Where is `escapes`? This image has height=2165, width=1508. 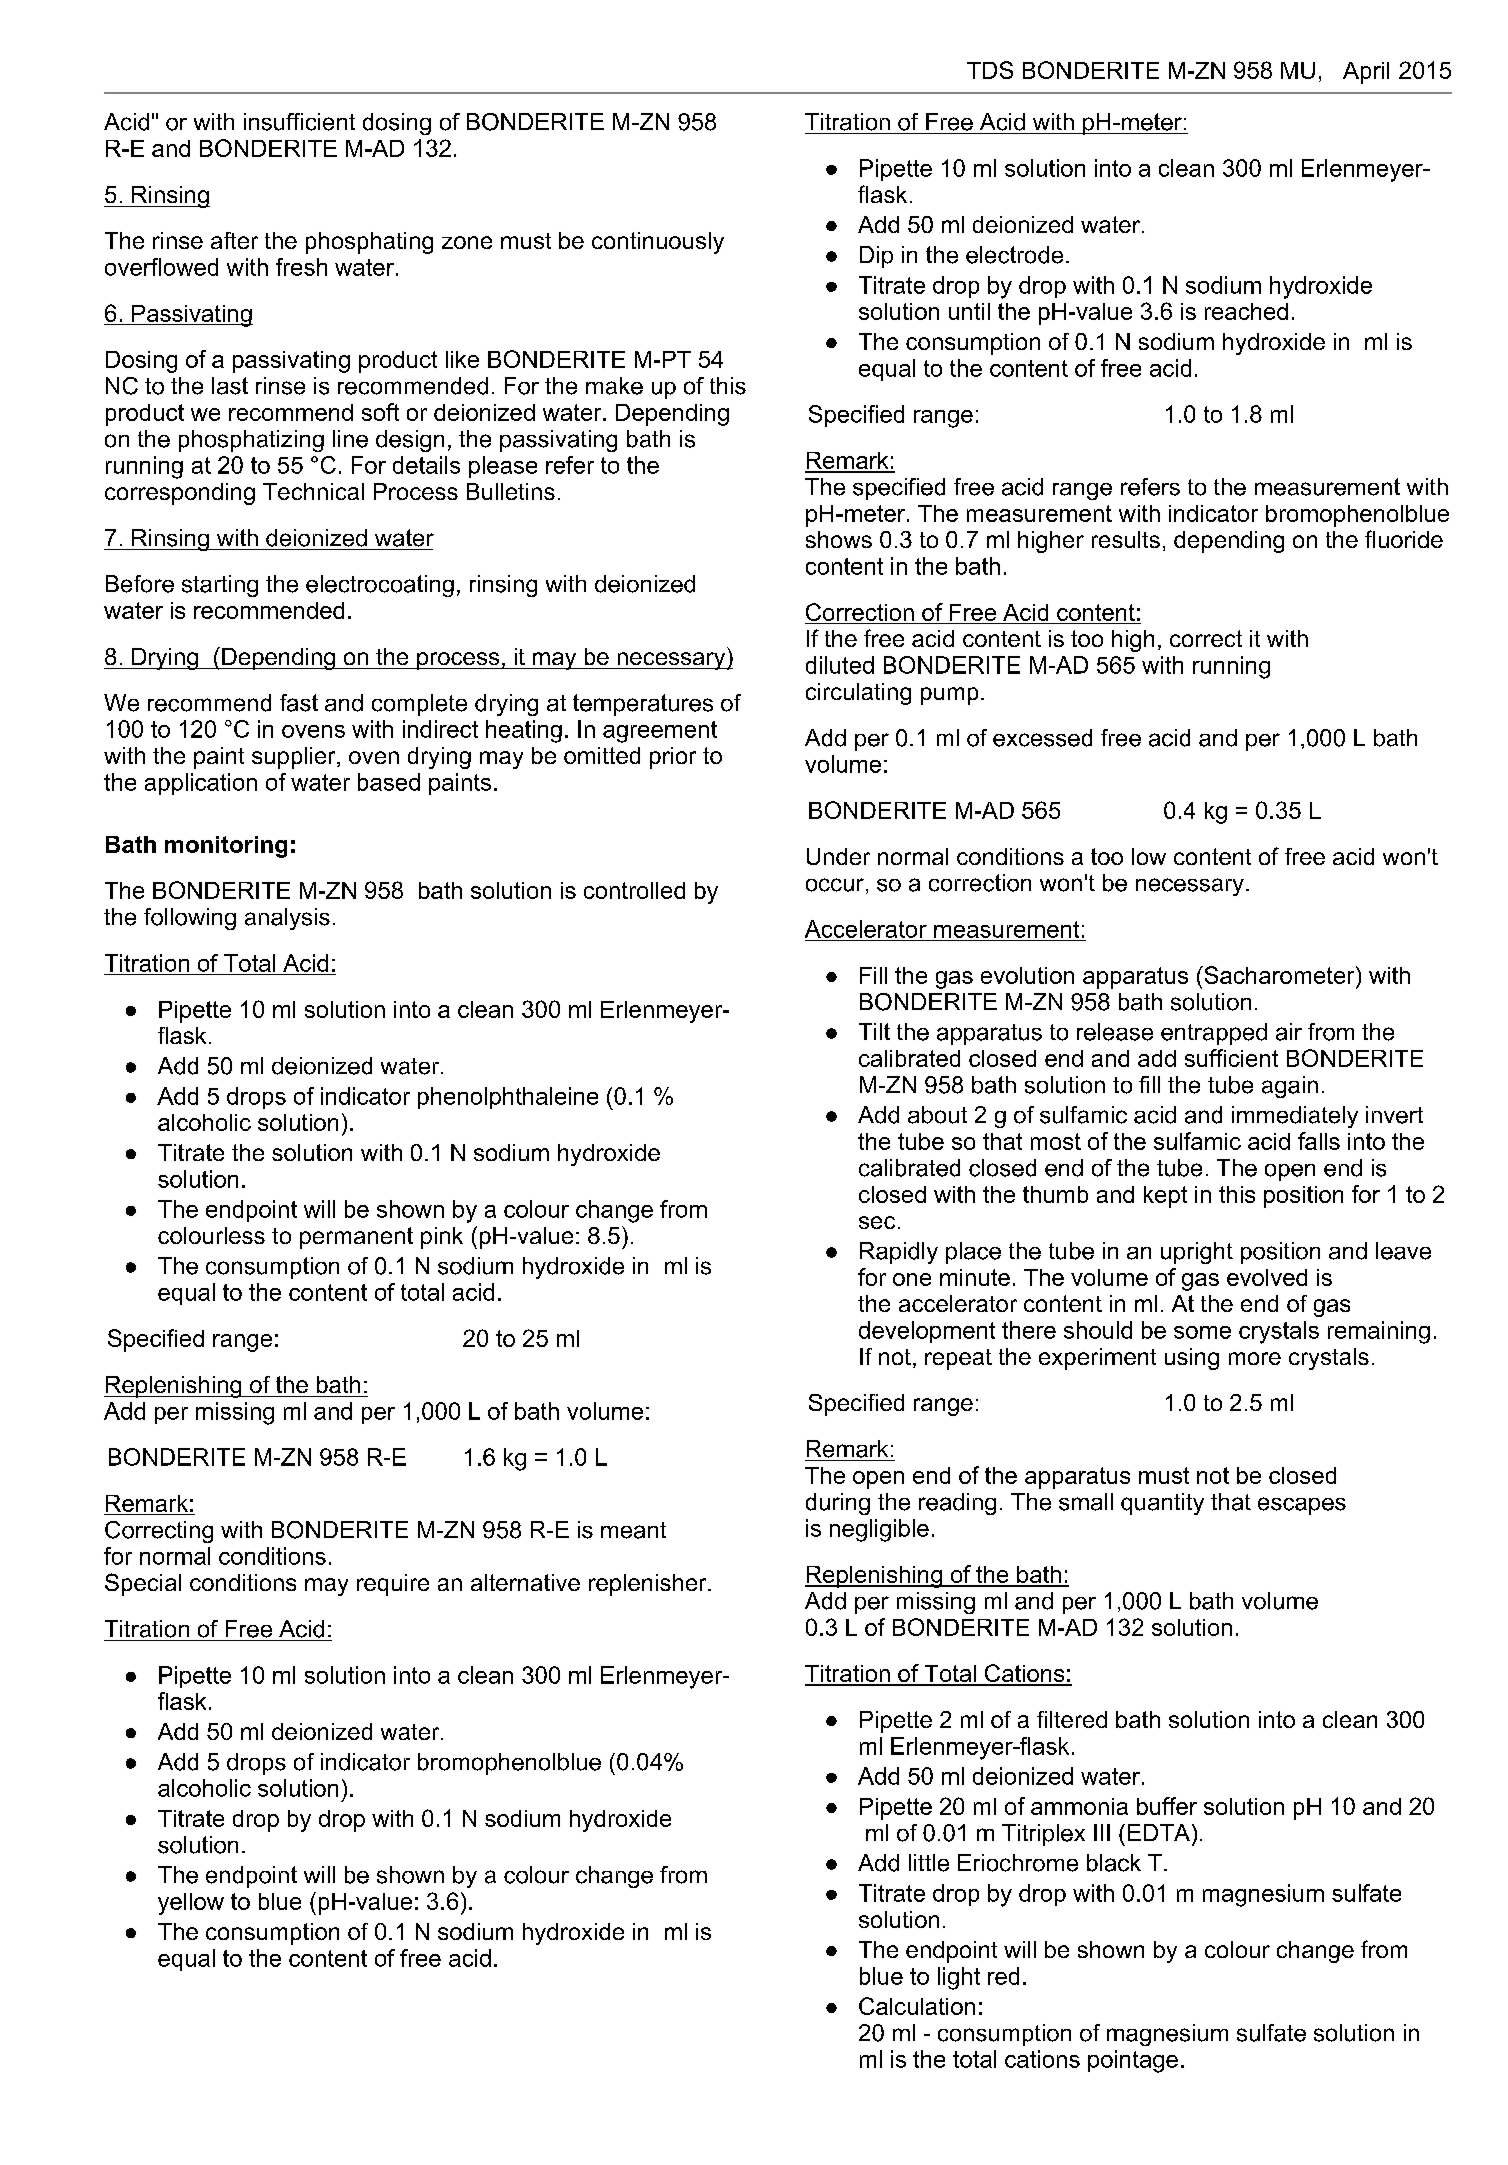 escapes is located at coordinates (1302, 1506).
